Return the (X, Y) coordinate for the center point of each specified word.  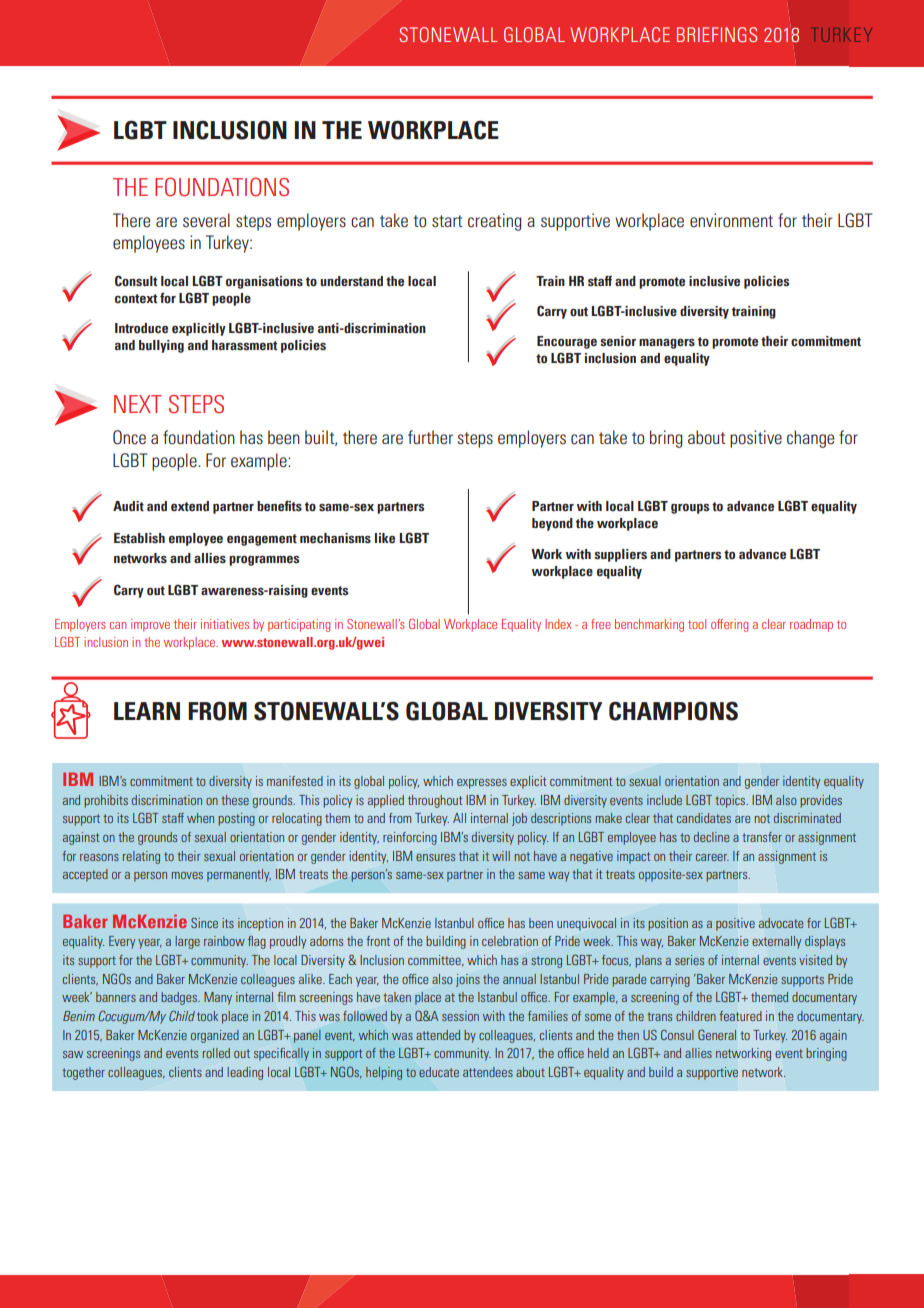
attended (438, 1035)
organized (215, 1036)
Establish (139, 538)
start (447, 221)
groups (690, 509)
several (206, 220)
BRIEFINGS (717, 34)
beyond (552, 524)
